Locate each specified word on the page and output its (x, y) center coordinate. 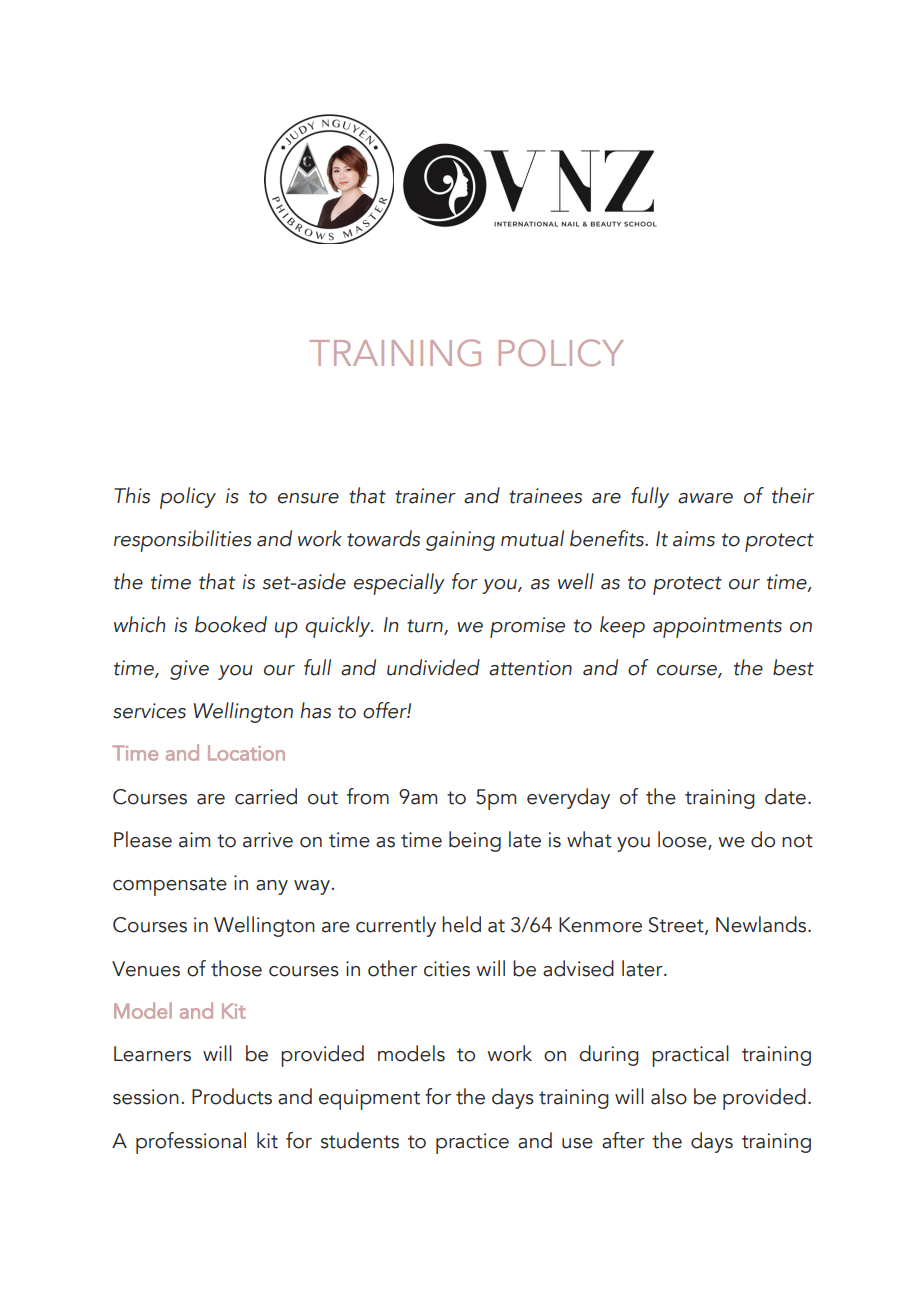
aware (705, 498)
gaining (460, 541)
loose (683, 840)
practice (472, 1143)
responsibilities (183, 541)
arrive (268, 840)
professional (191, 1143)
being (475, 841)
